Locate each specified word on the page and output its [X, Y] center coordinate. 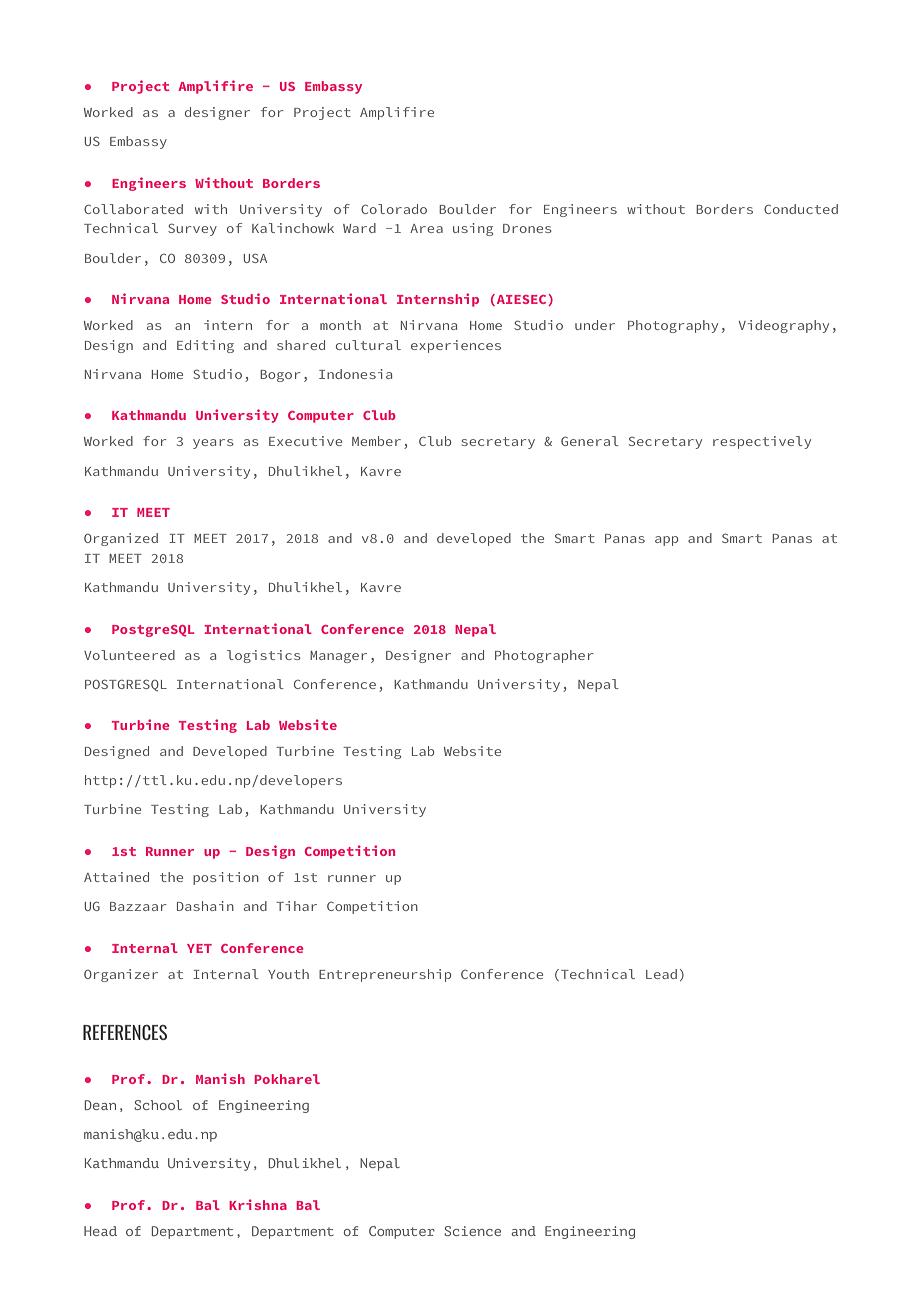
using [473, 229]
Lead [661, 974]
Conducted [801, 209]
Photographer [544, 656]
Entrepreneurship [385, 975]
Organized [121, 539]
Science [472, 1231]
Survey [192, 229]
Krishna [258, 1204]
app [666, 541]
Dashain [205, 906]
